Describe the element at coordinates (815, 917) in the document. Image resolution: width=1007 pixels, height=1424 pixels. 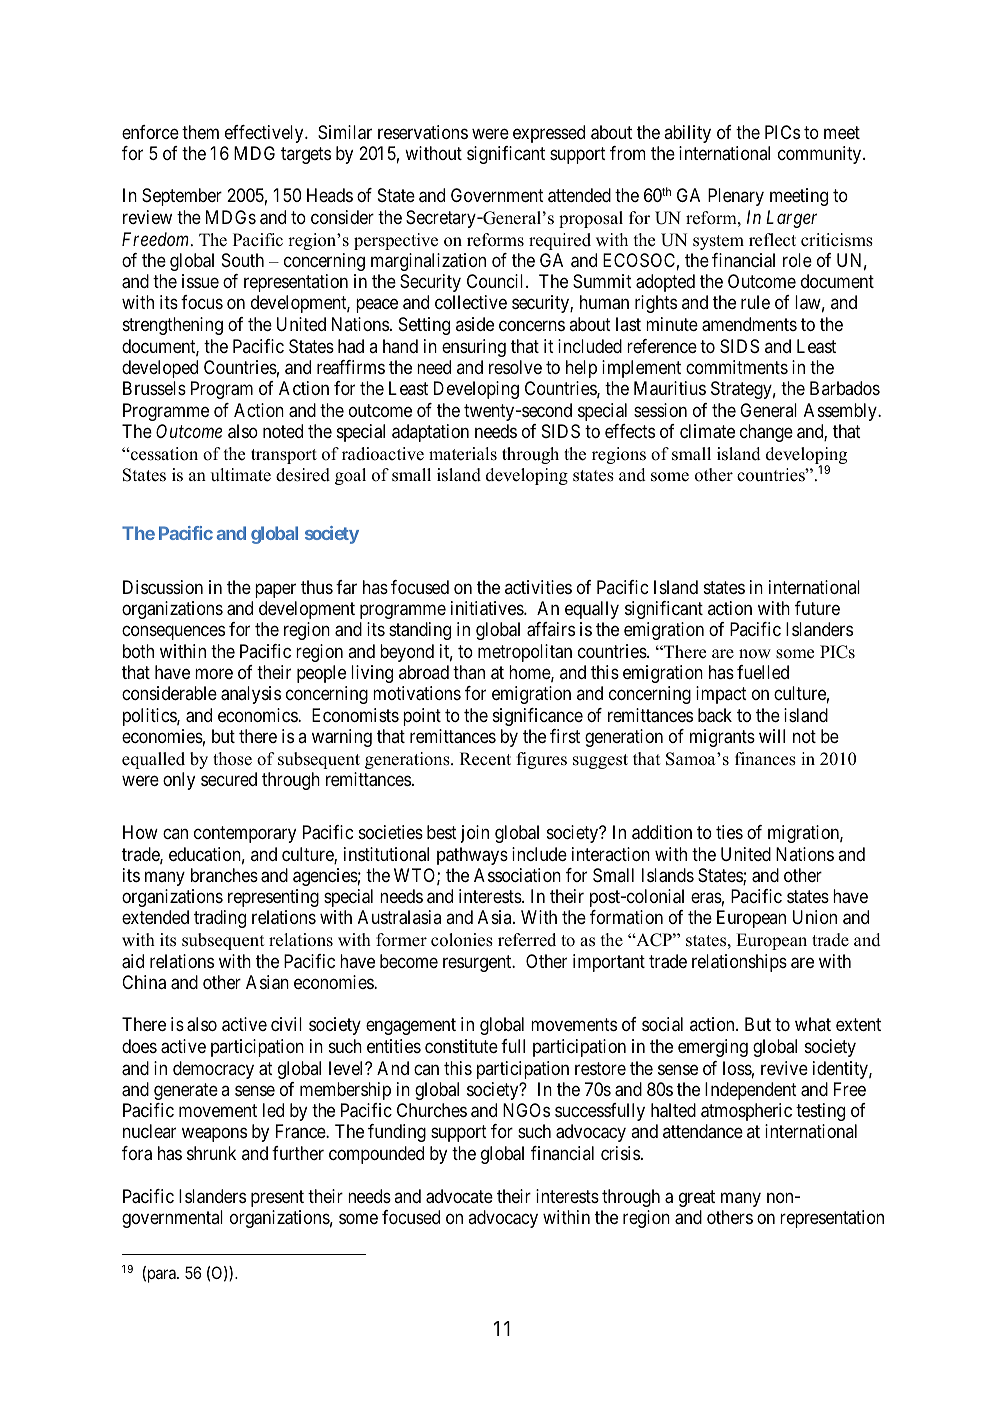
I see `Union` at that location.
